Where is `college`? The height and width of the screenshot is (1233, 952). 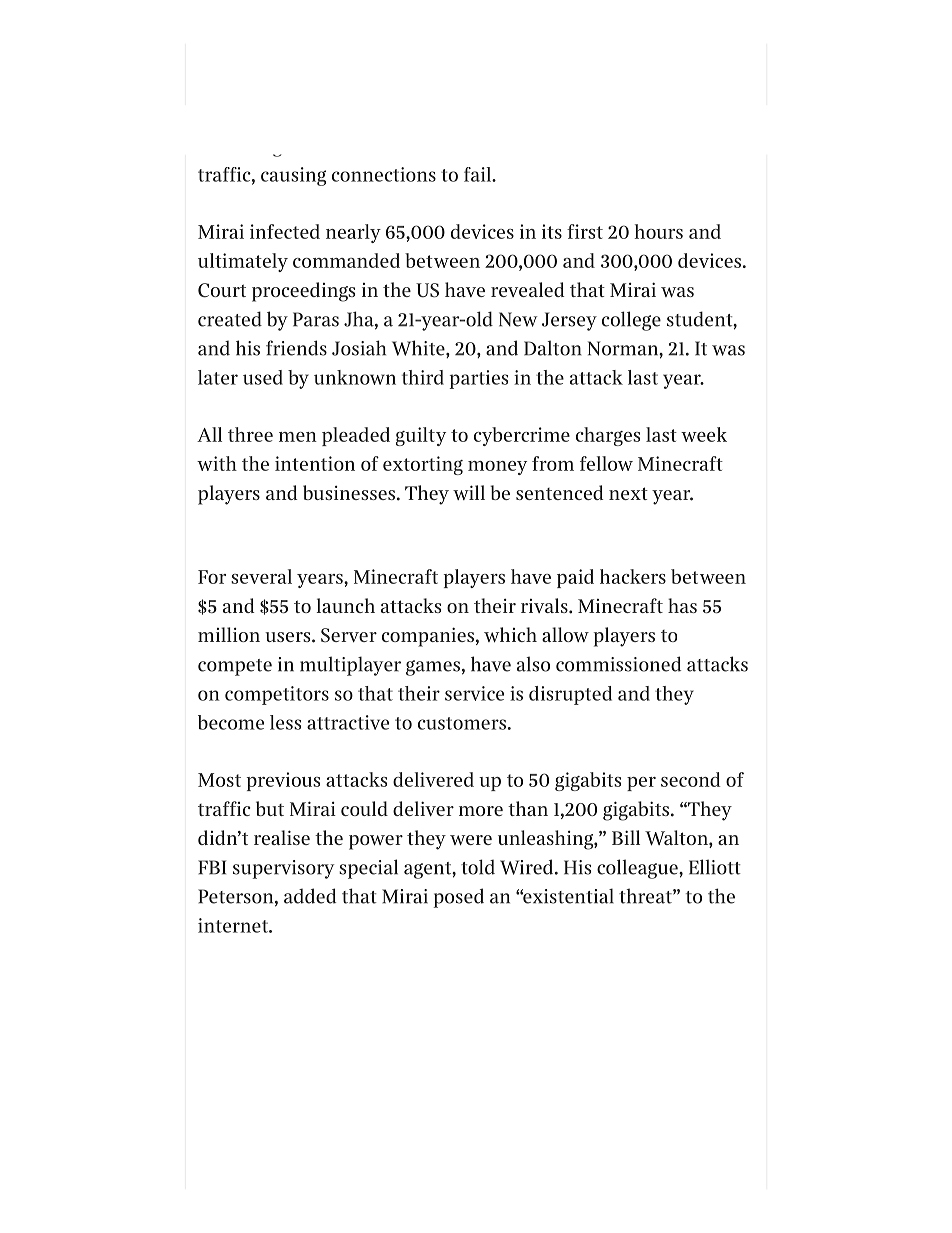
college is located at coordinates (631, 321).
